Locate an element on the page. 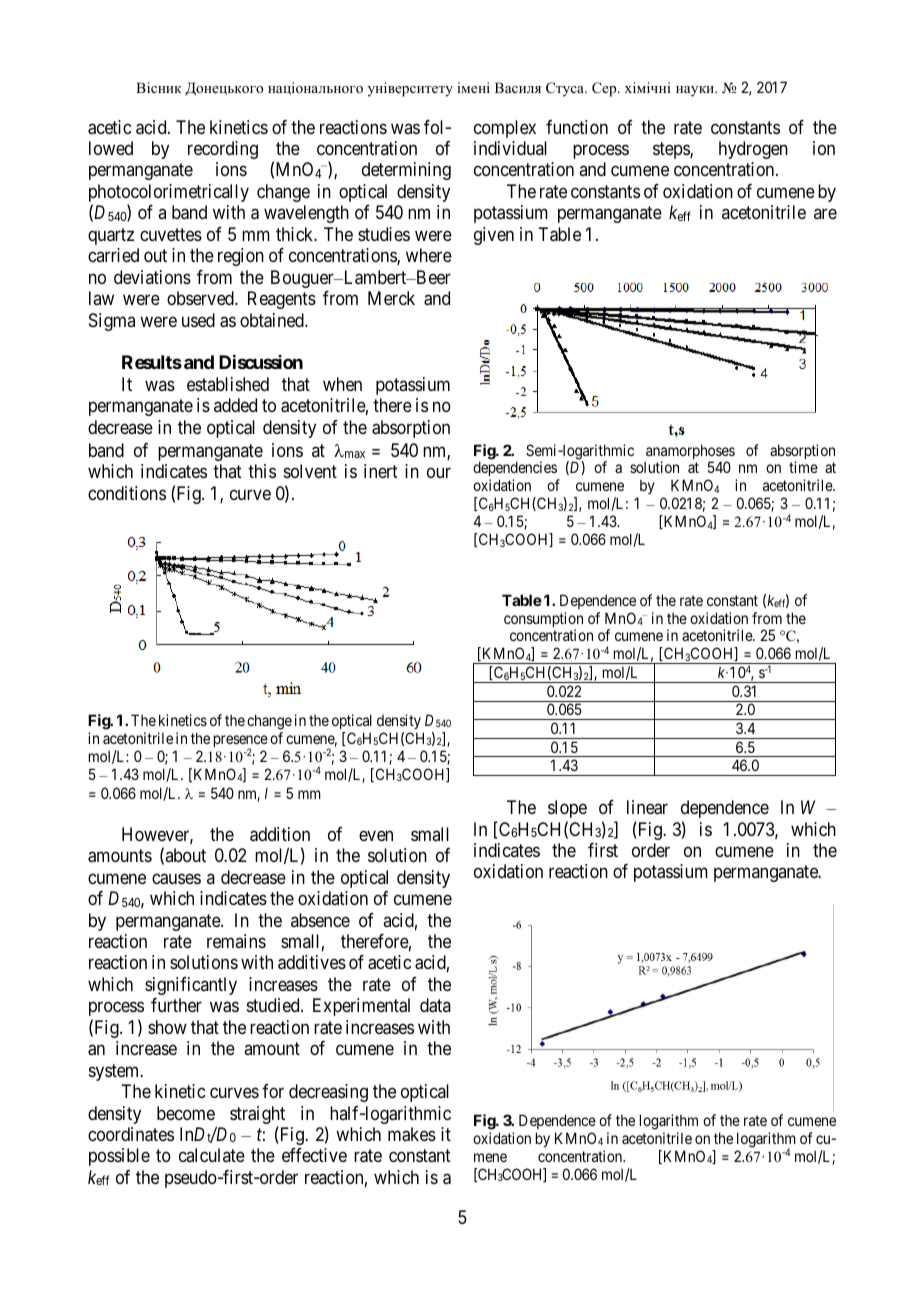 The image size is (924, 1308). this is located at coordinates (262, 471).
